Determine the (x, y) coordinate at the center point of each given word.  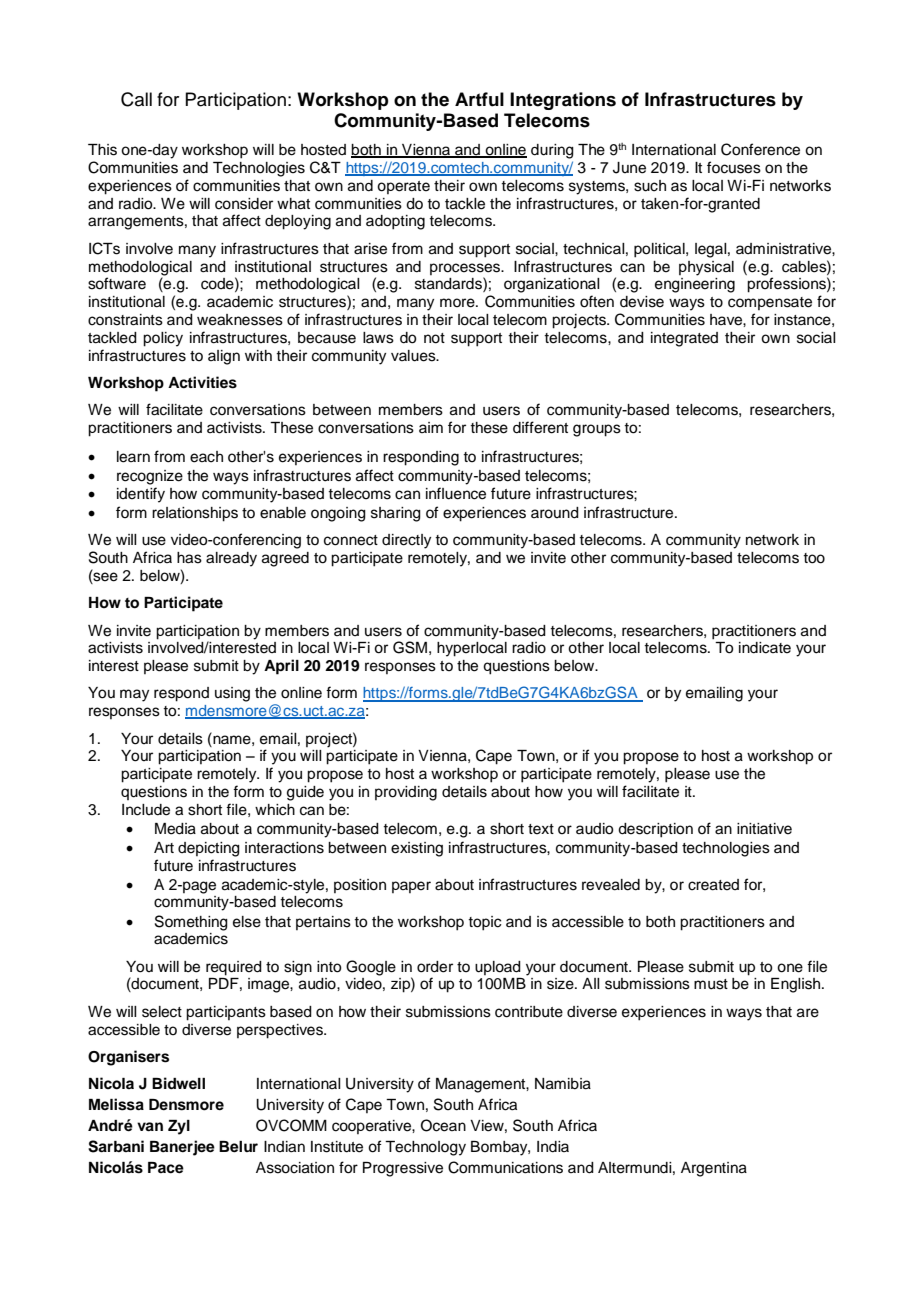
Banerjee (182, 1148)
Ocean (443, 1125)
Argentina (714, 1169)
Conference (760, 149)
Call (136, 99)
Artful (479, 99)
